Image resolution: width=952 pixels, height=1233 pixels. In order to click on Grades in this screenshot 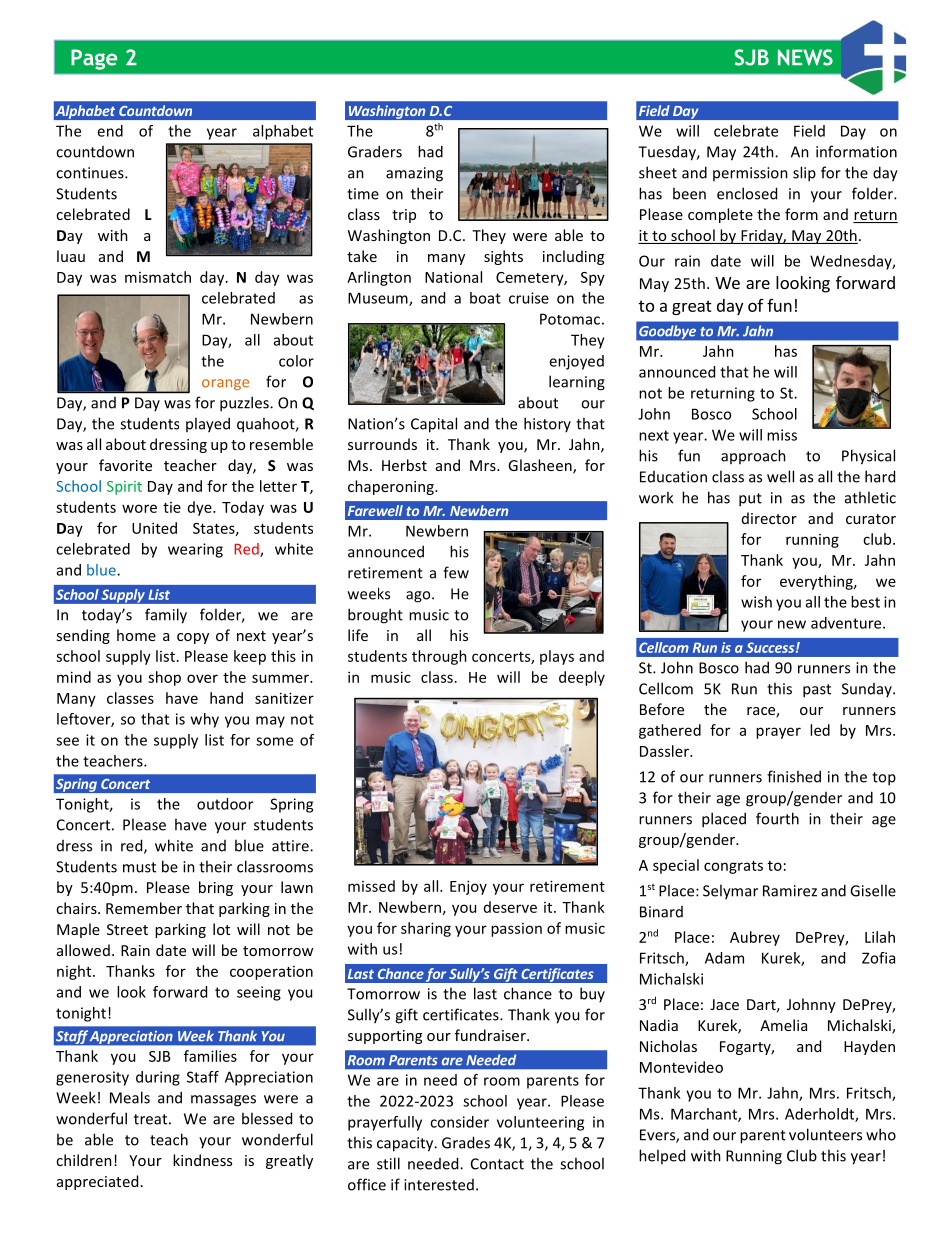, I will do `click(466, 1142)`.
